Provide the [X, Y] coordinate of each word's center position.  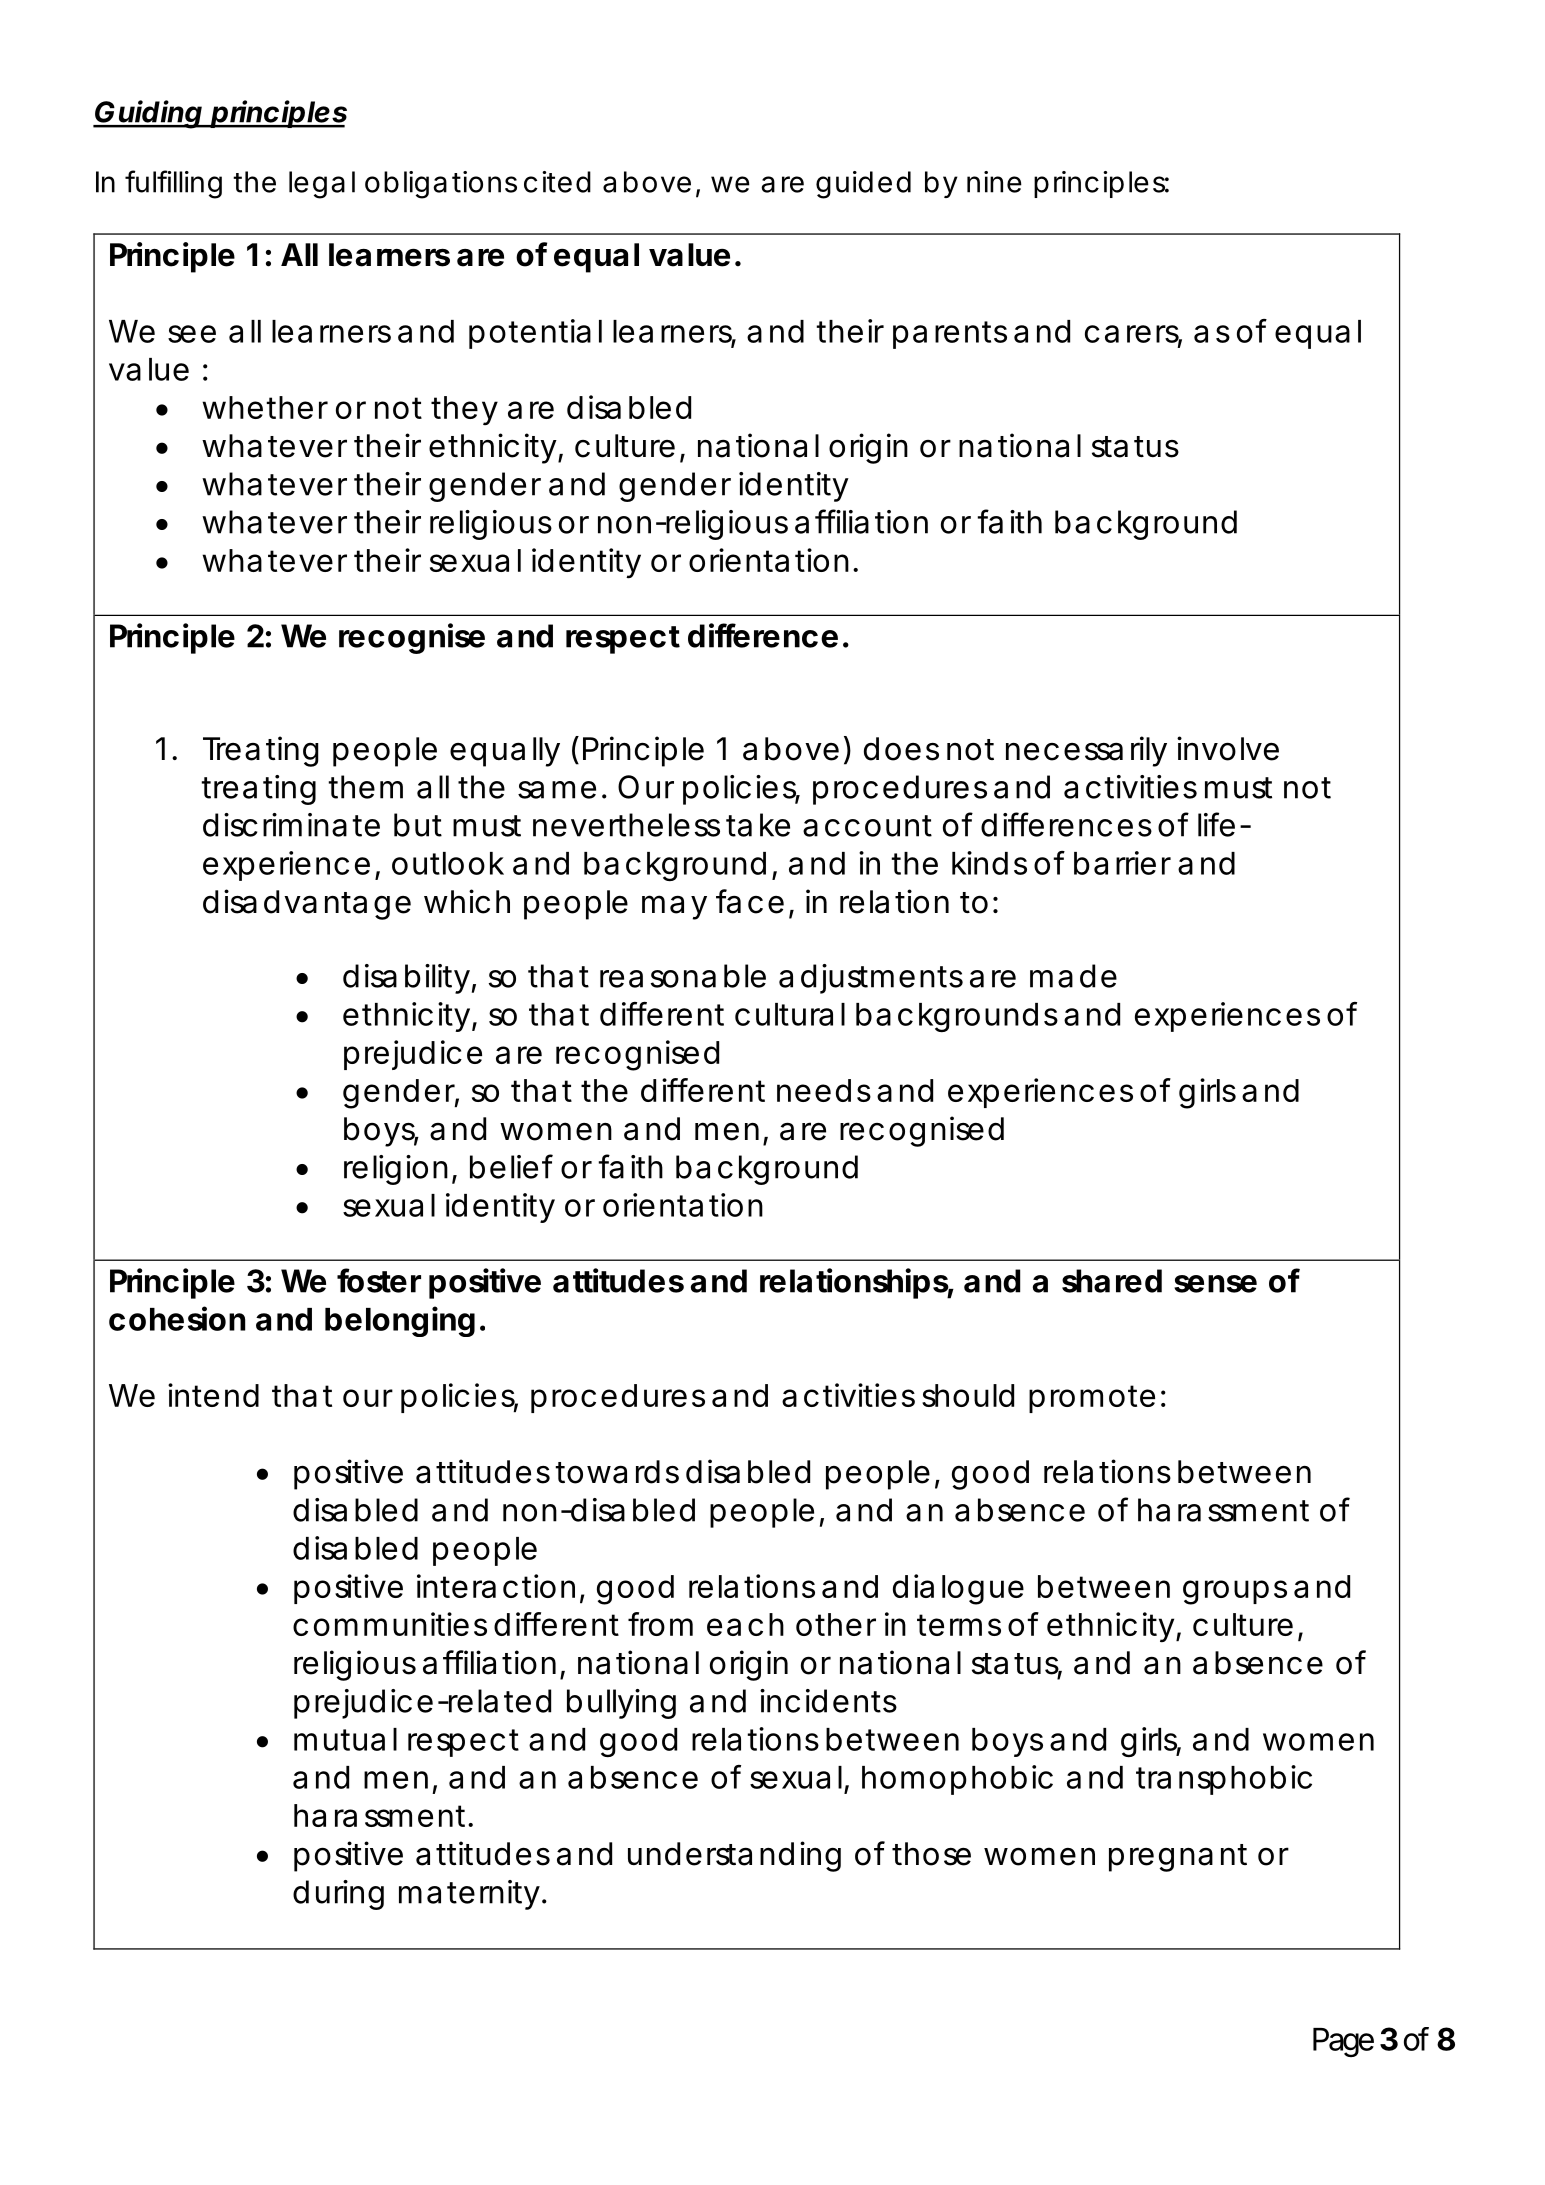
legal [322, 185]
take [758, 825]
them [365, 787]
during [338, 1895]
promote [1092, 1399]
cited [557, 182]
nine [994, 182]
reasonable [683, 976]
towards [617, 1472]
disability [406, 979]
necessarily [1086, 751]
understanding [734, 1856]
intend [213, 1395]
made [1073, 976]
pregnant [1178, 1858]
